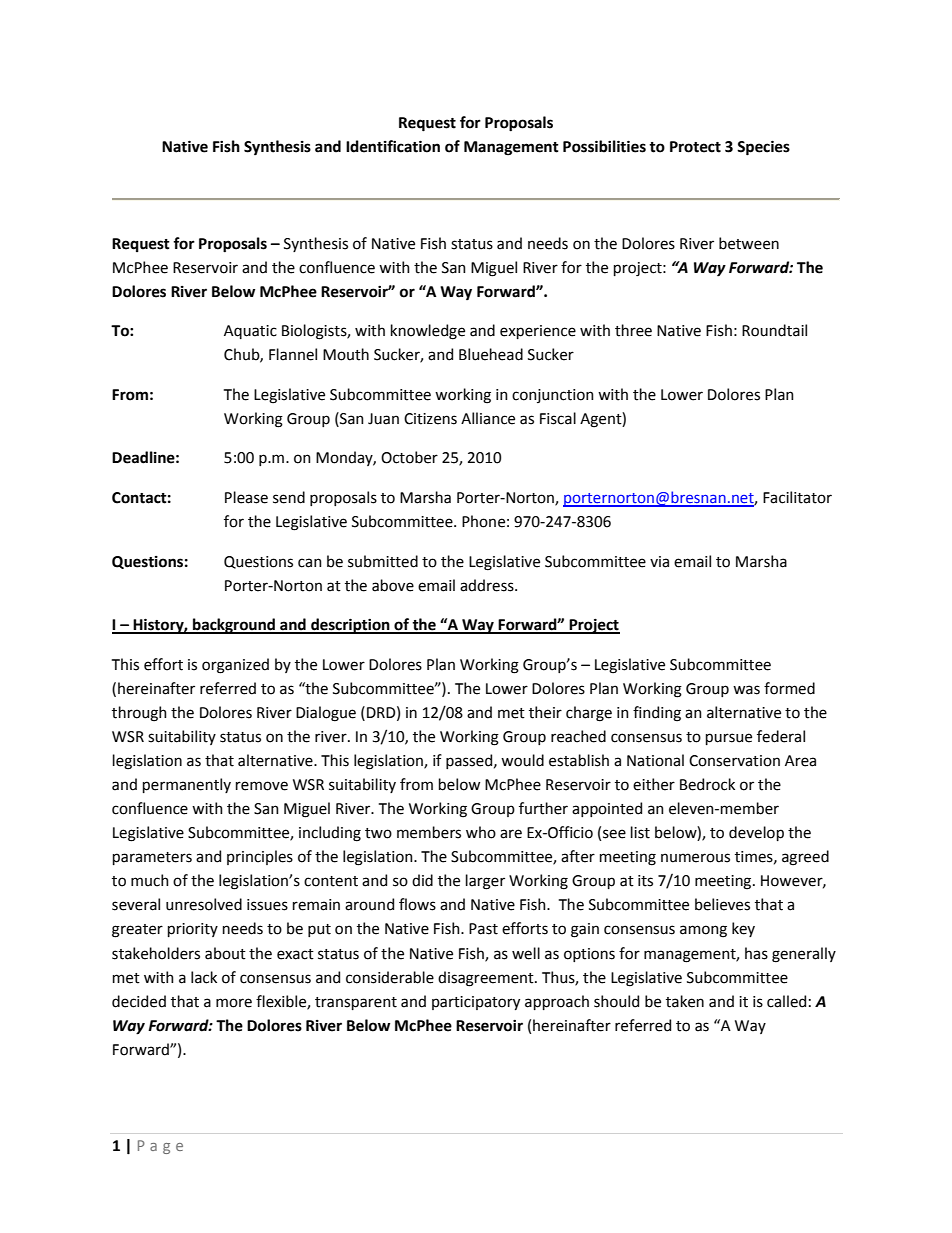 This document has height=1233, width=952. Describe the element at coordinates (160, 1147) in the document. I see `Page` at that location.
